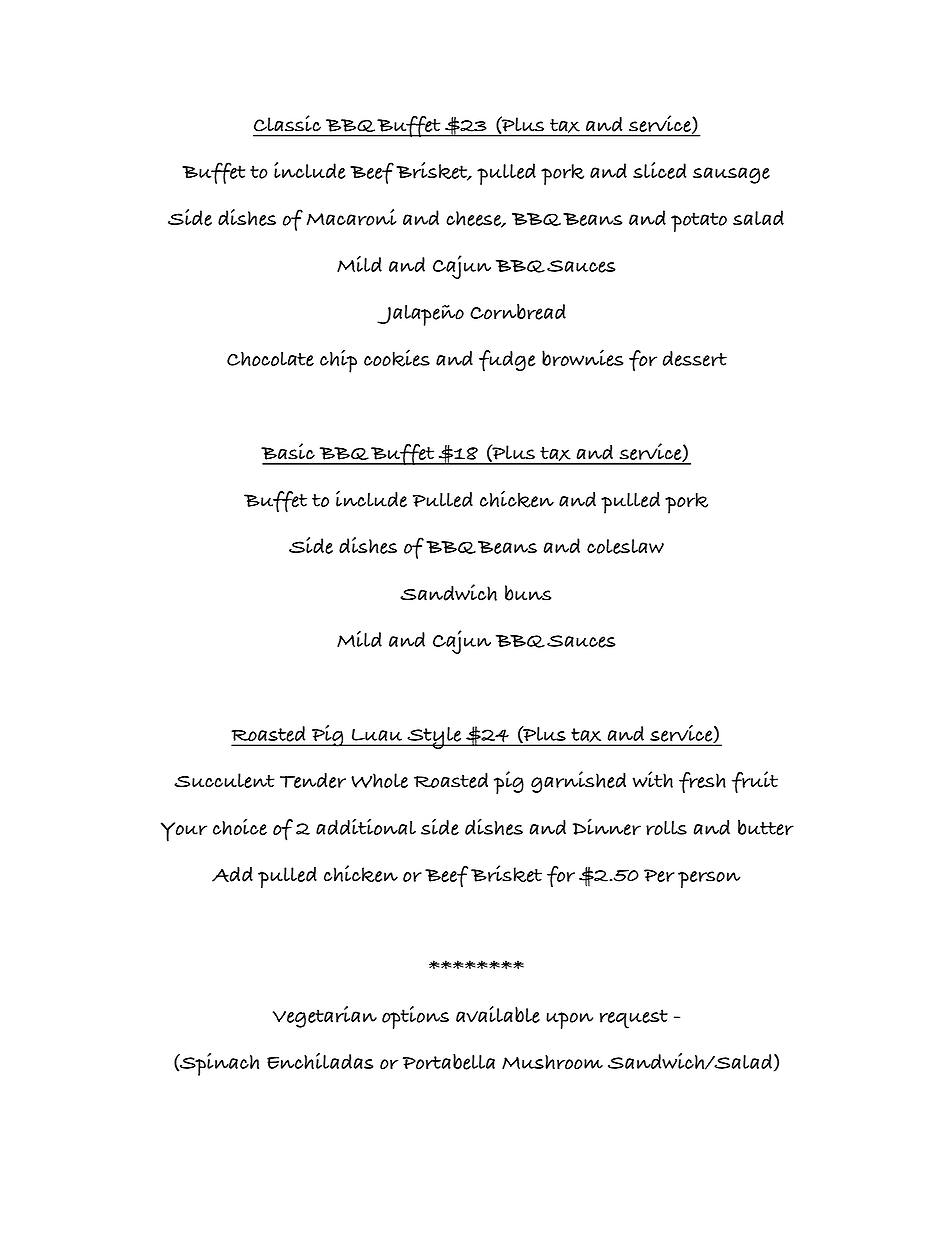 The height and width of the screenshot is (1233, 952). Describe the element at coordinates (287, 123) in the screenshot. I see `Classic` at that location.
